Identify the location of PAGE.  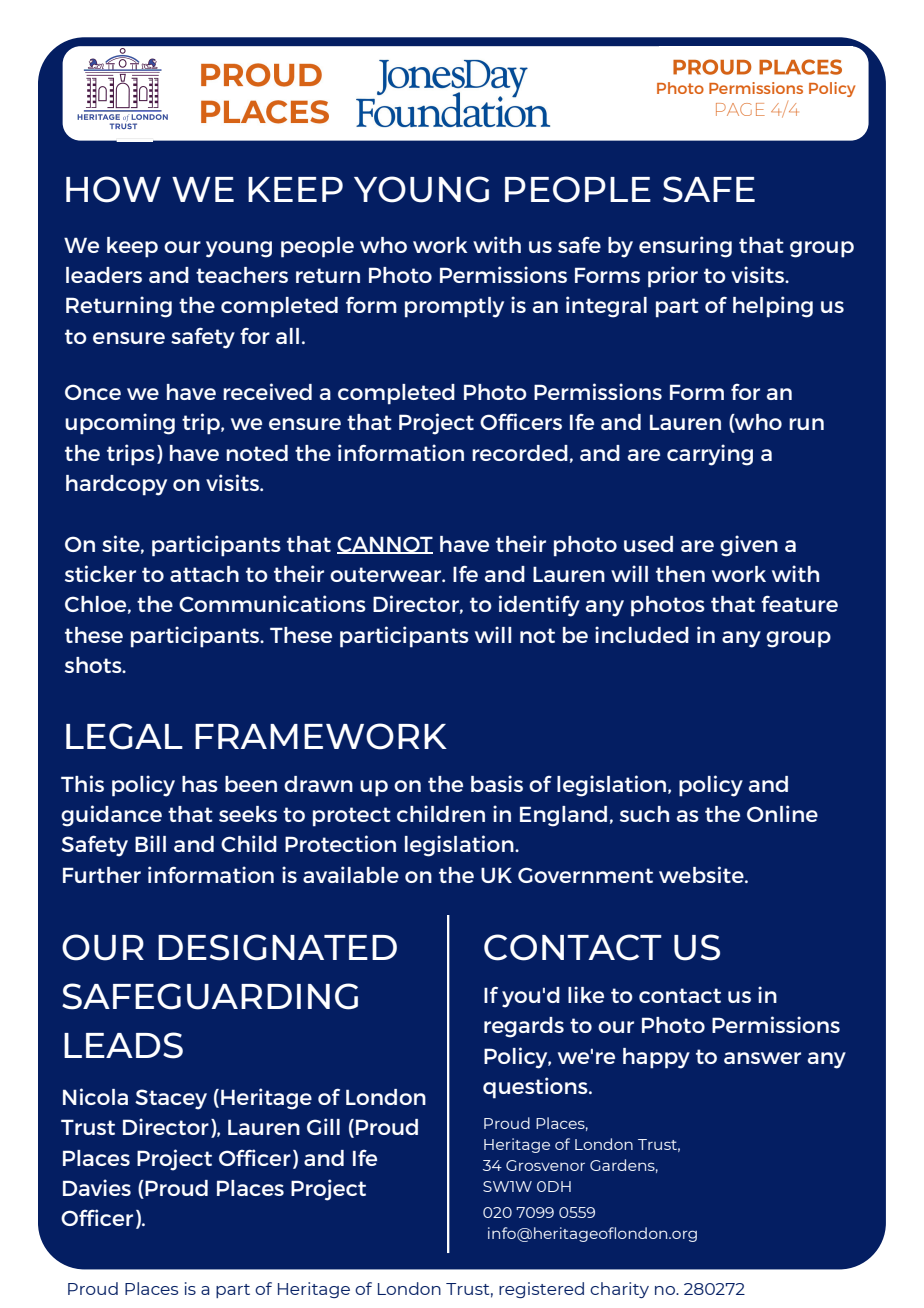
(740, 109).
